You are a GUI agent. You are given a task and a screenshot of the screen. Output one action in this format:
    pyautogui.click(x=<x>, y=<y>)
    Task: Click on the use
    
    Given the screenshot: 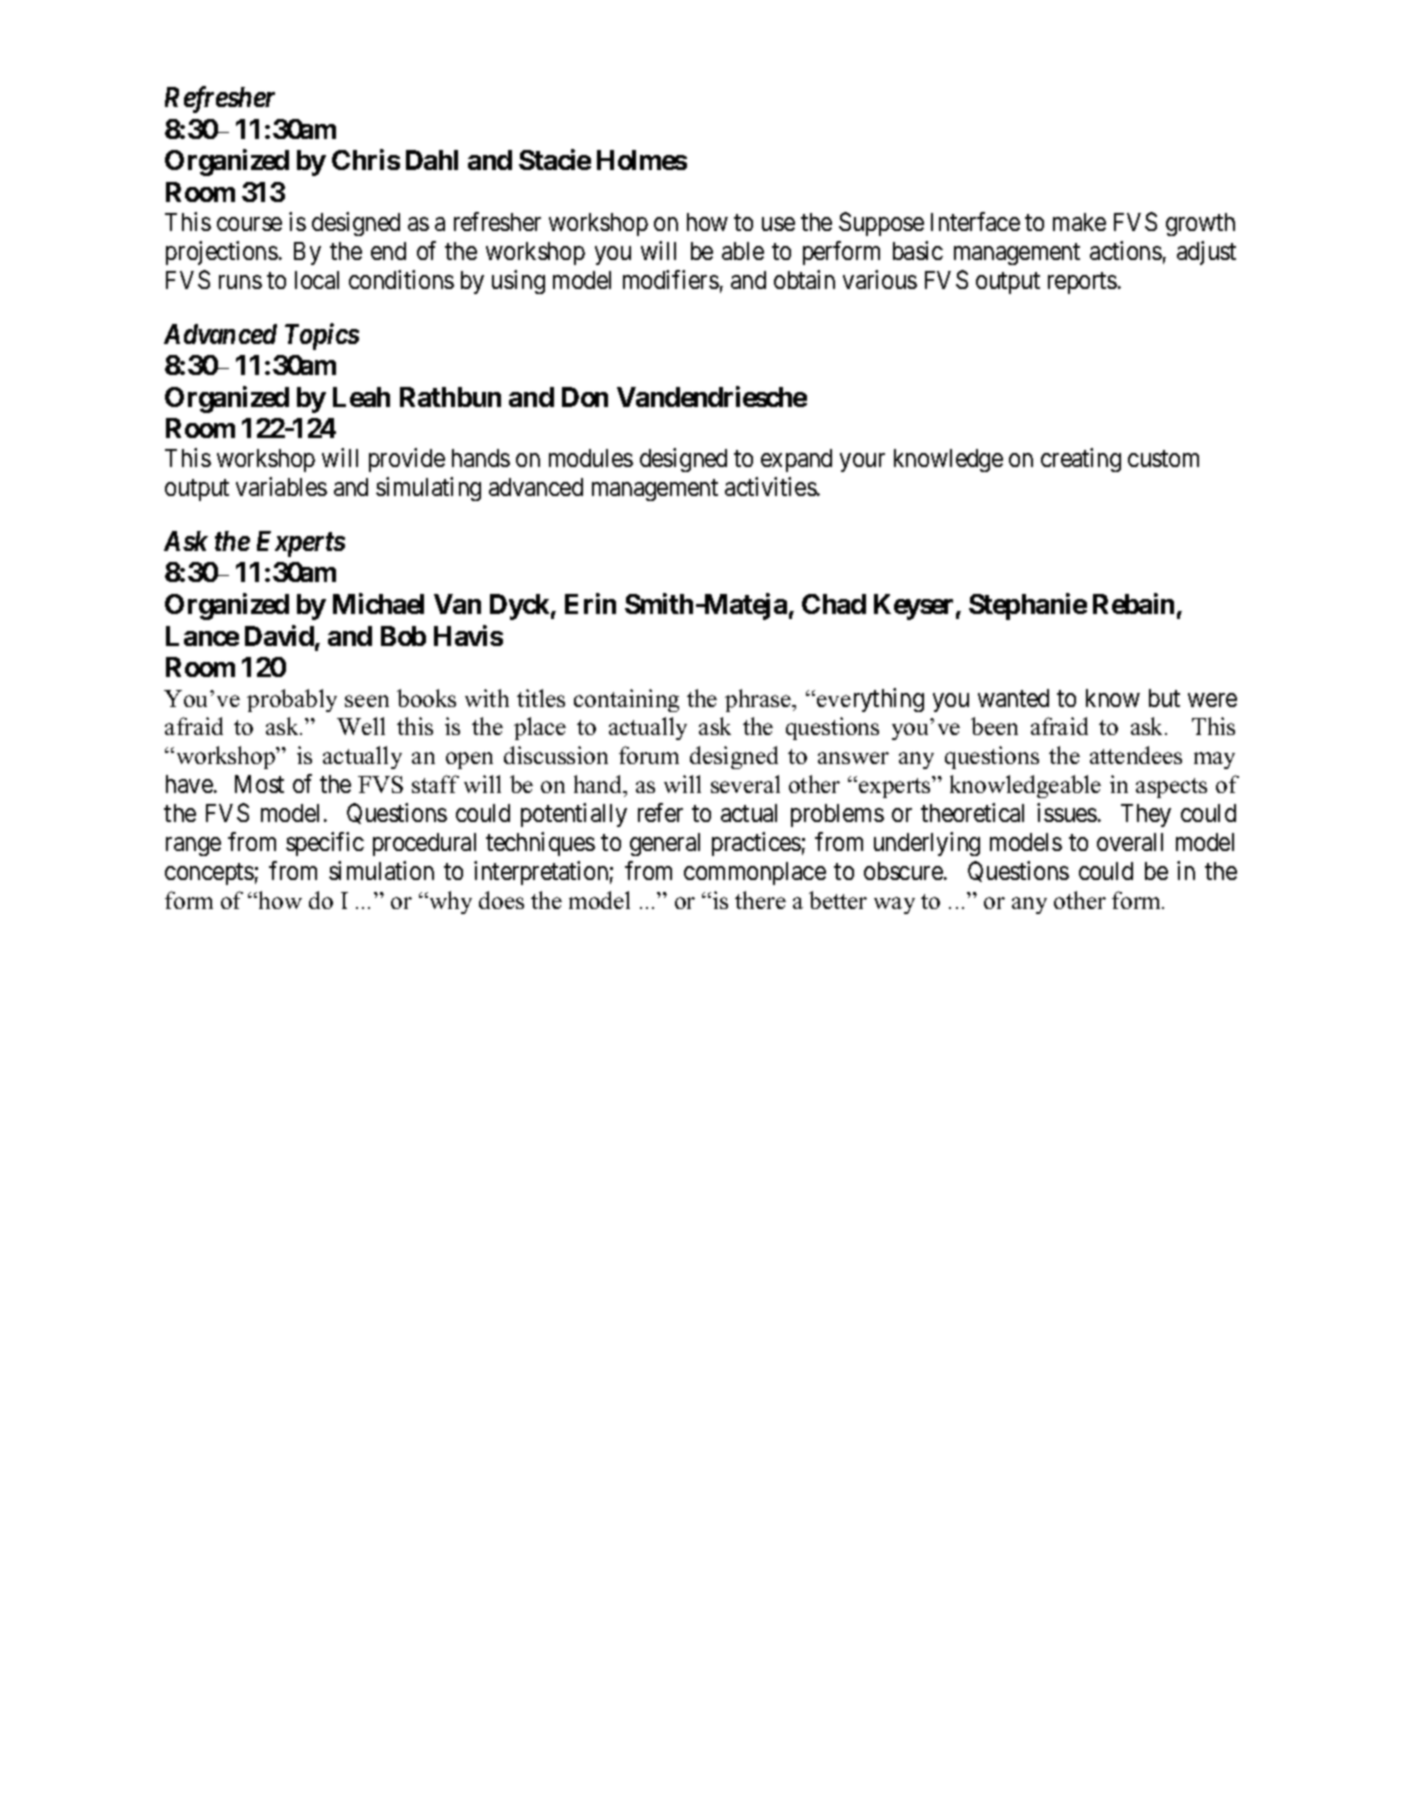 What is the action you would take?
    pyautogui.click(x=778, y=224)
